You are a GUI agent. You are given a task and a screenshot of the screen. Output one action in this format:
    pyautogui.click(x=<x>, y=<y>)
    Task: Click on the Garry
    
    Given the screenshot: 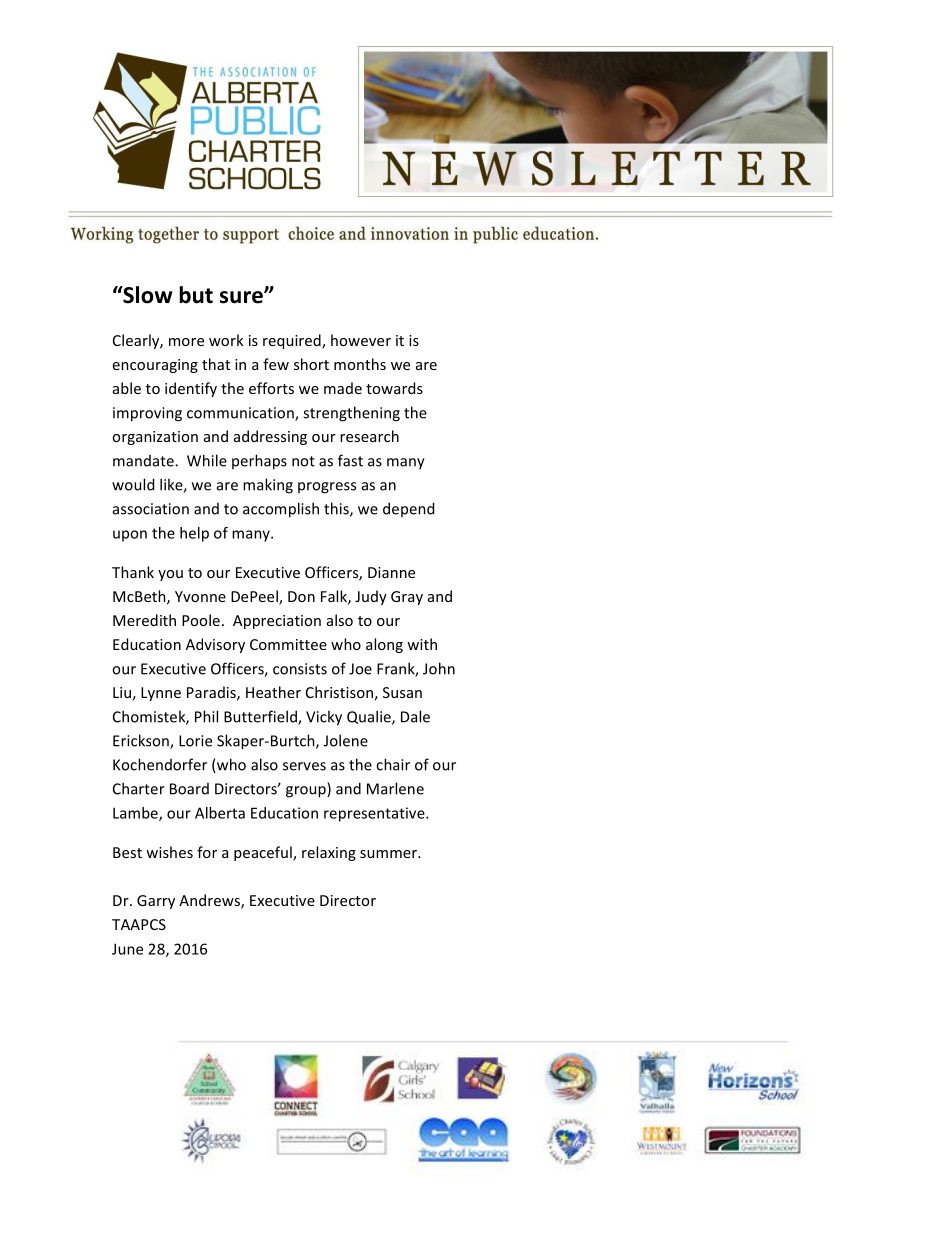 What is the action you would take?
    pyautogui.click(x=156, y=902)
